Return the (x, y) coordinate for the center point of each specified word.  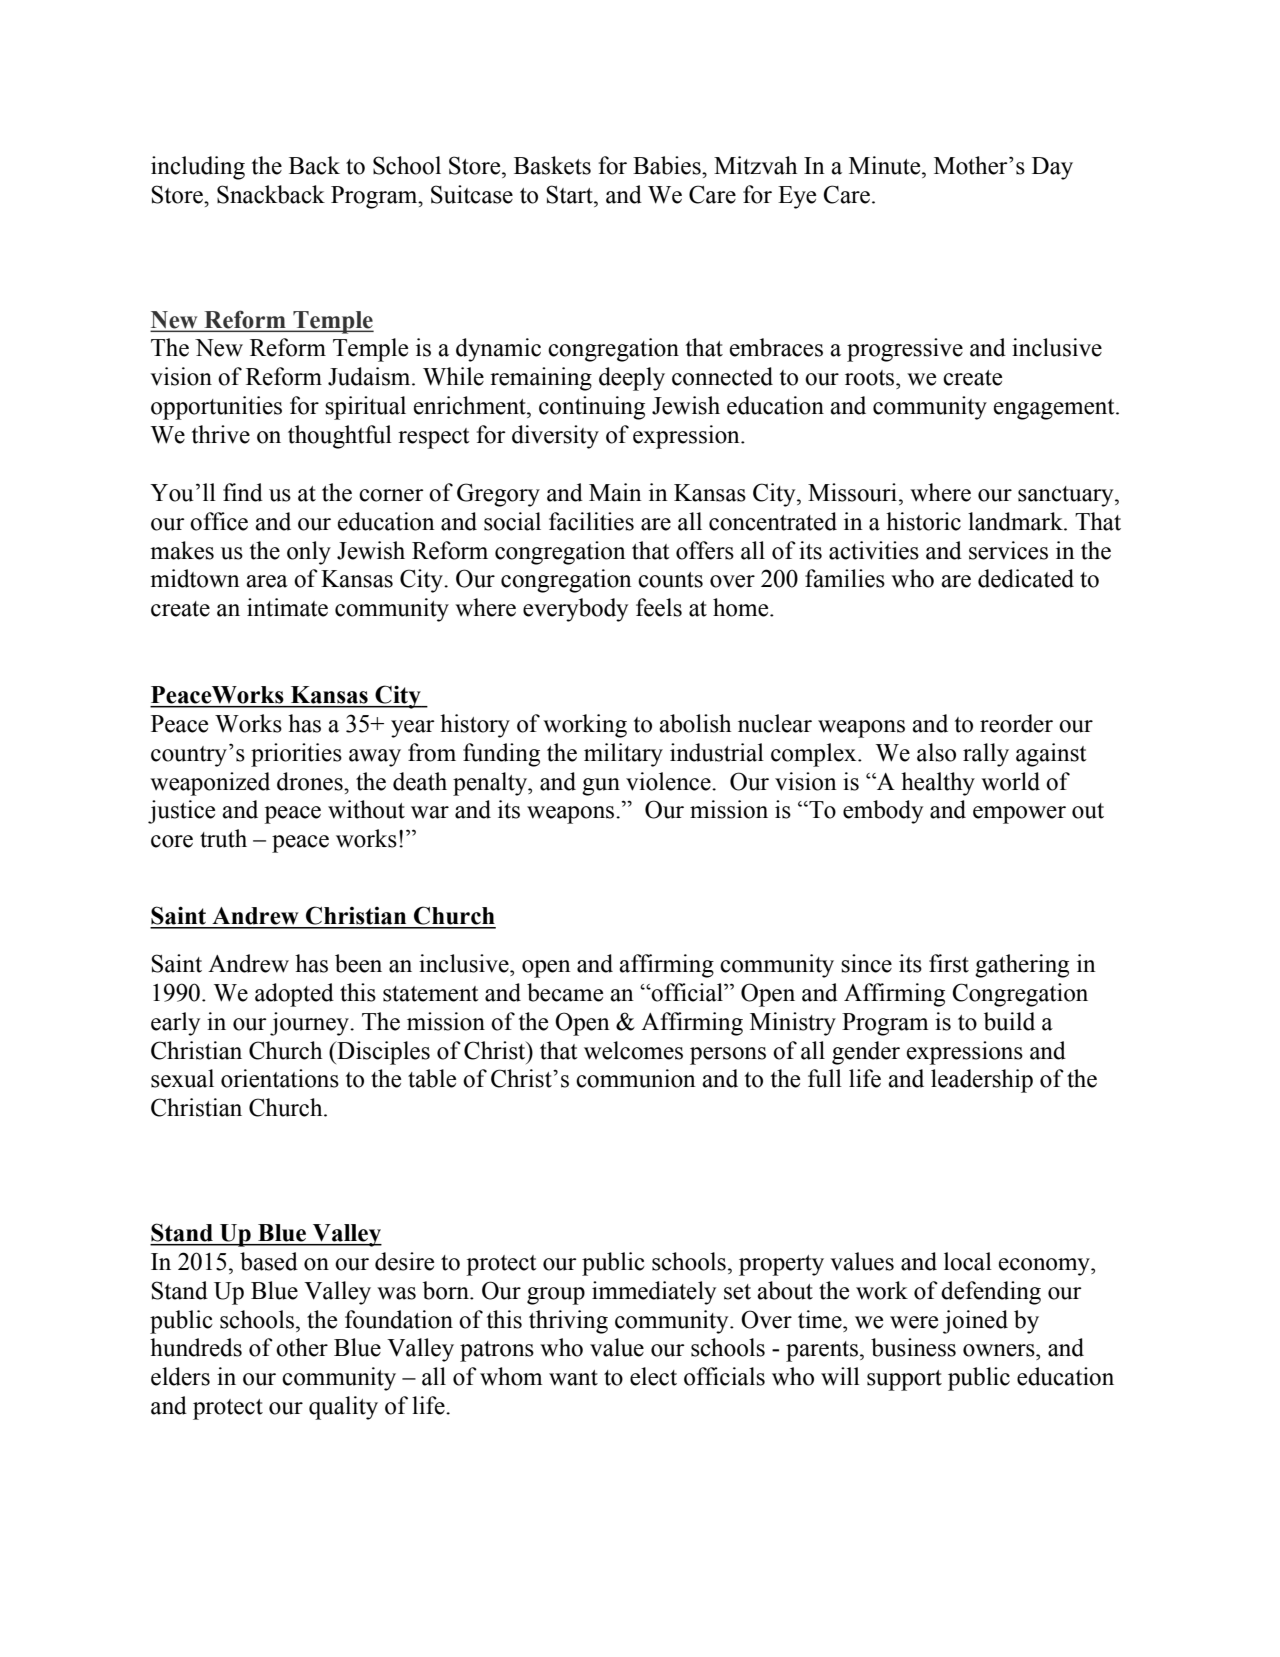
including (198, 168)
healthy (938, 784)
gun (601, 787)
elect (653, 1376)
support (904, 1380)
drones (311, 781)
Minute (886, 165)
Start (570, 194)
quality (343, 1408)
